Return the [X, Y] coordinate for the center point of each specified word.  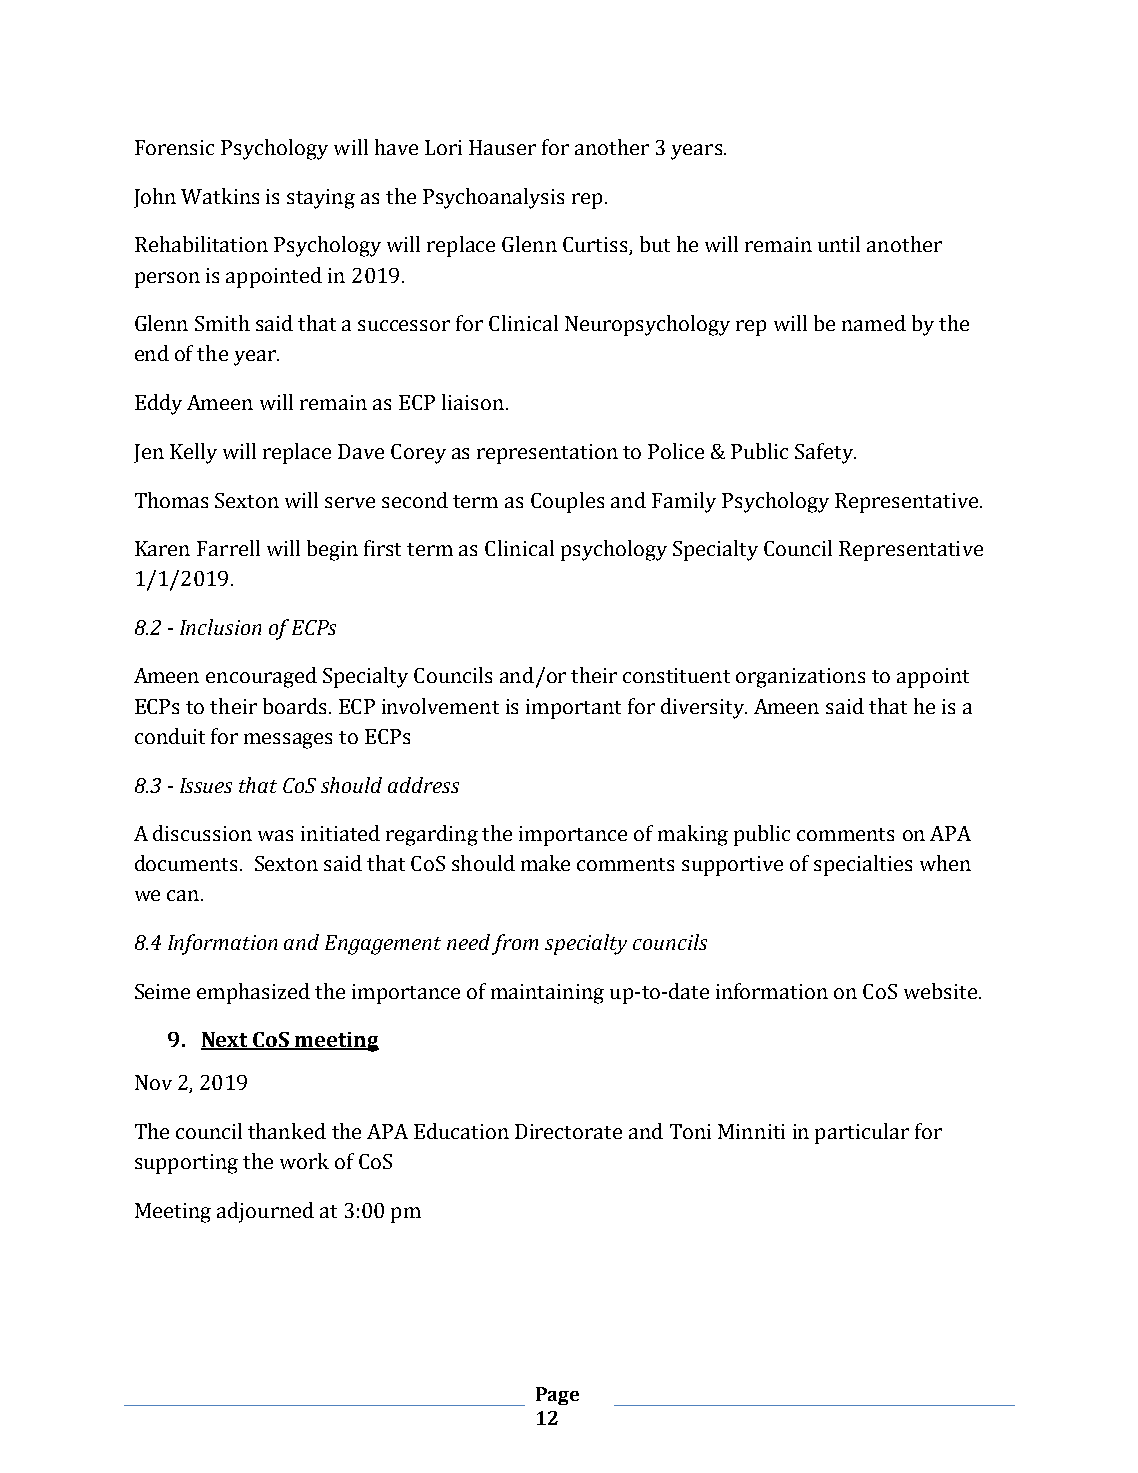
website [942, 991]
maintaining [547, 994]
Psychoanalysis [493, 198]
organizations [800, 678]
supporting [186, 1164]
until [839, 244]
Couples [567, 502]
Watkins [220, 196]
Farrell [228, 548]
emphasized [253, 993]
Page [557, 1396]
